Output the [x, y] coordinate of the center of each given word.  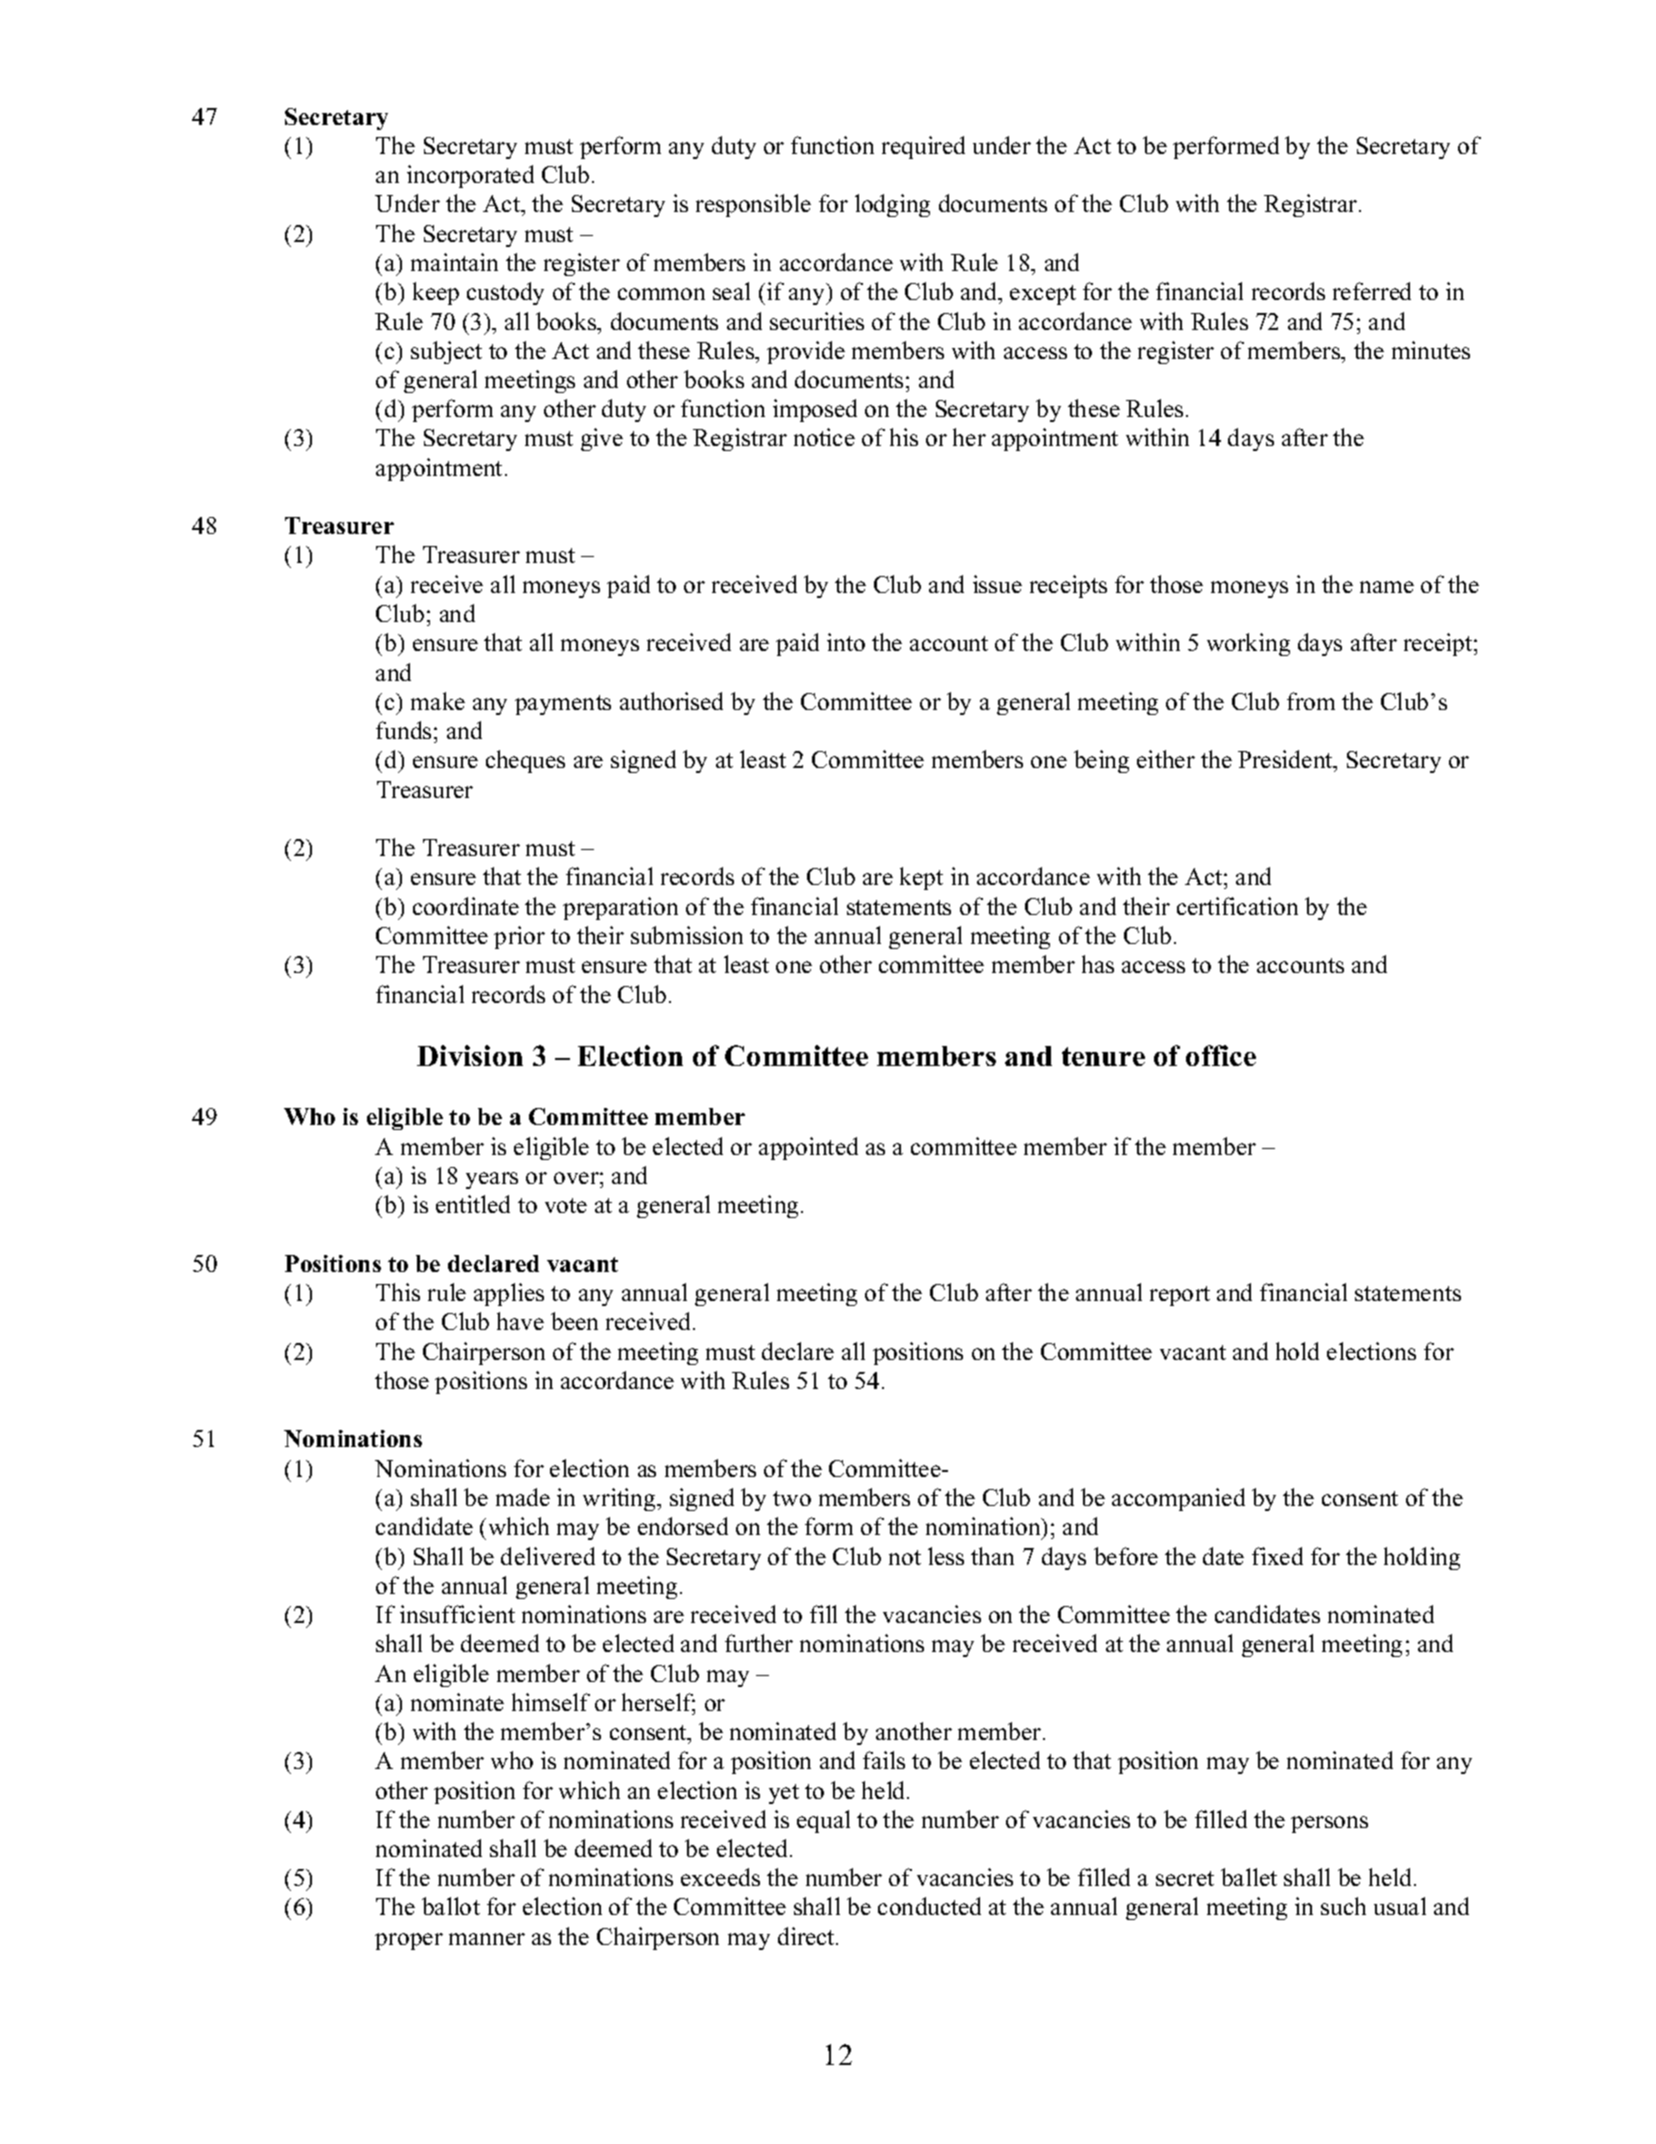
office [1221, 1055]
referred [1372, 291]
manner [487, 1939]
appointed [808, 1148]
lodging [892, 205]
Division [470, 1055]
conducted [929, 1906]
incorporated [470, 176]
